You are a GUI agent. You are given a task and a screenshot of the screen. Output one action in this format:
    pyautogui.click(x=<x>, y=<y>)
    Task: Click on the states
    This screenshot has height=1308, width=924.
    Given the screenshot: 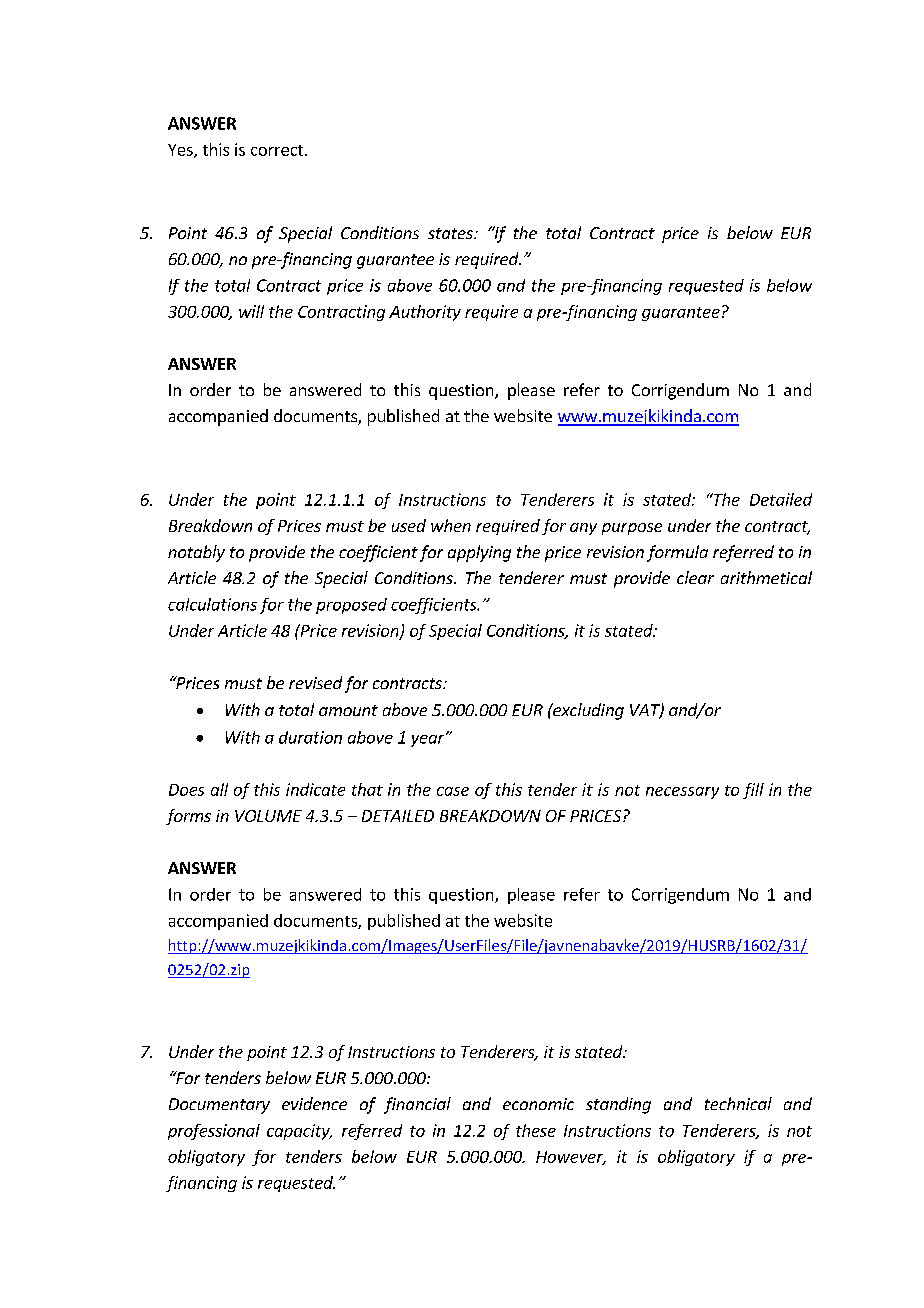 What is the action you would take?
    pyautogui.click(x=451, y=233)
